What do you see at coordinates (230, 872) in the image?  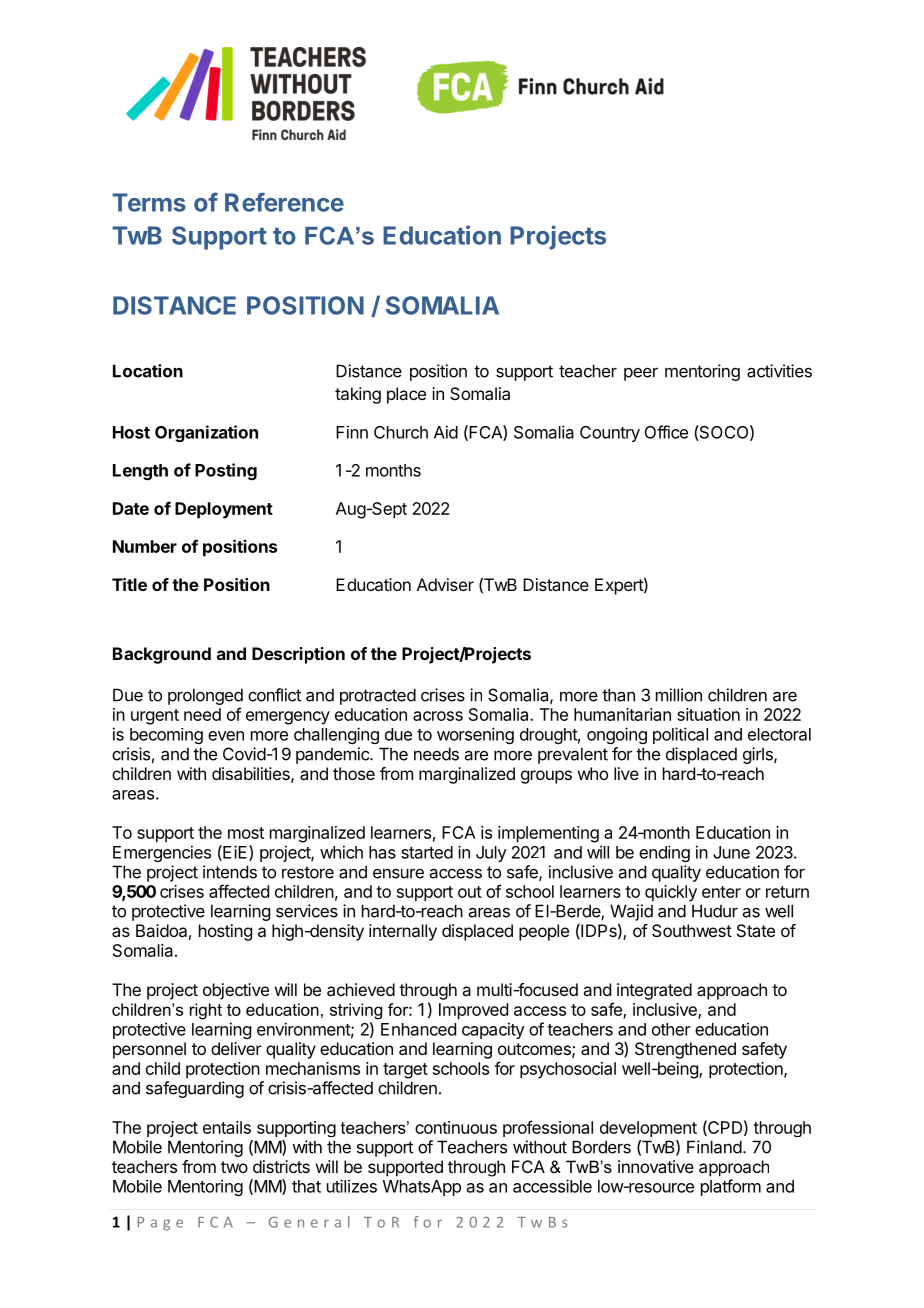 I see `intends` at bounding box center [230, 872].
